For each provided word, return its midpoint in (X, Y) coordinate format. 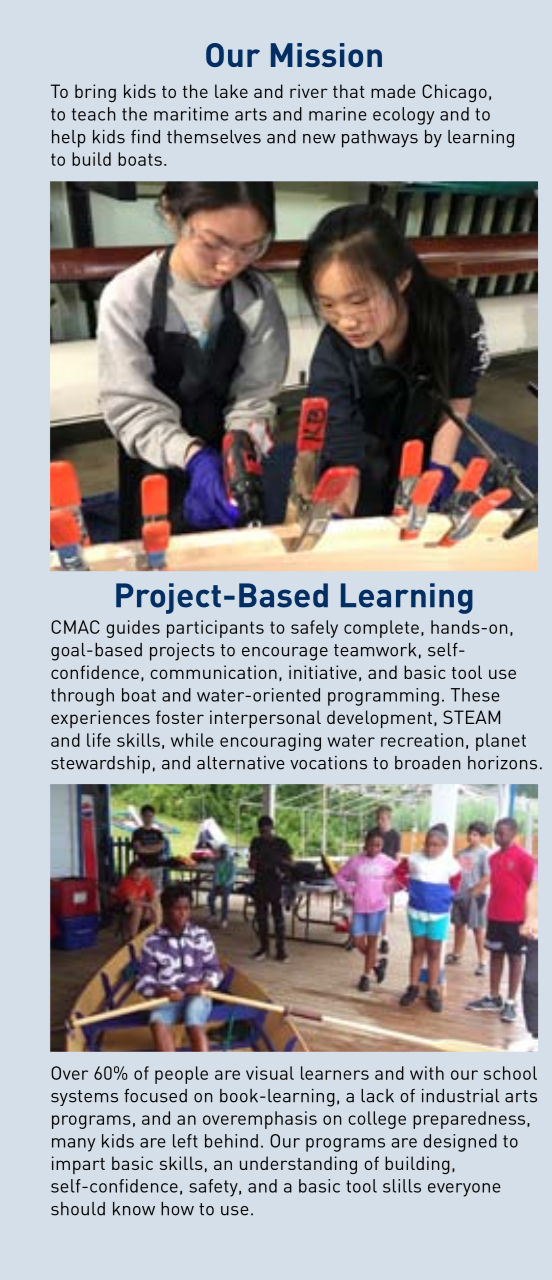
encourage (285, 654)
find (145, 137)
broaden (427, 763)
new (319, 139)
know (134, 1209)
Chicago (454, 93)
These (475, 695)
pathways (380, 139)
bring (95, 93)
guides (133, 629)
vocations (328, 763)
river (309, 91)
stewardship (100, 765)
